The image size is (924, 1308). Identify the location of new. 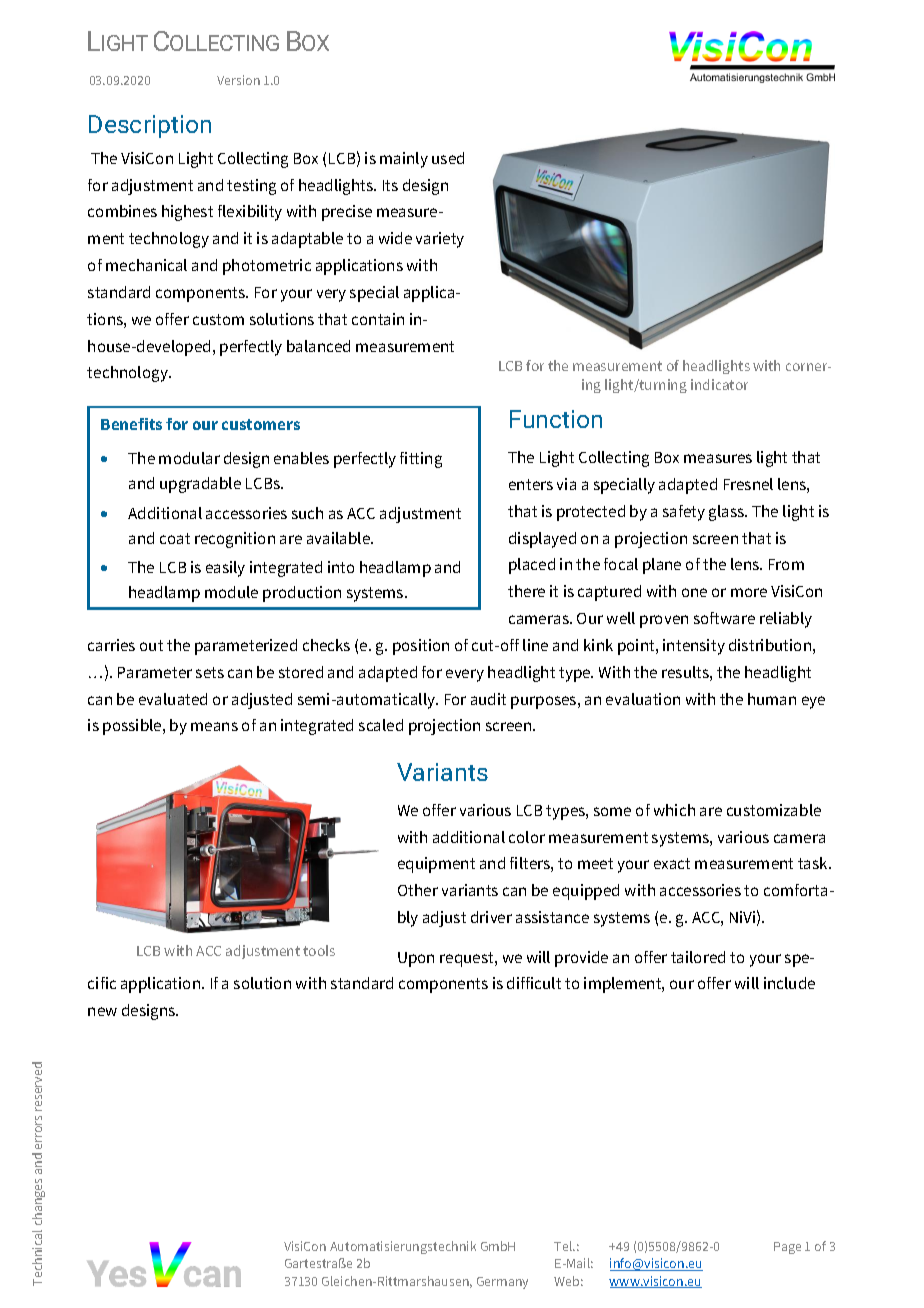
(102, 1011).
